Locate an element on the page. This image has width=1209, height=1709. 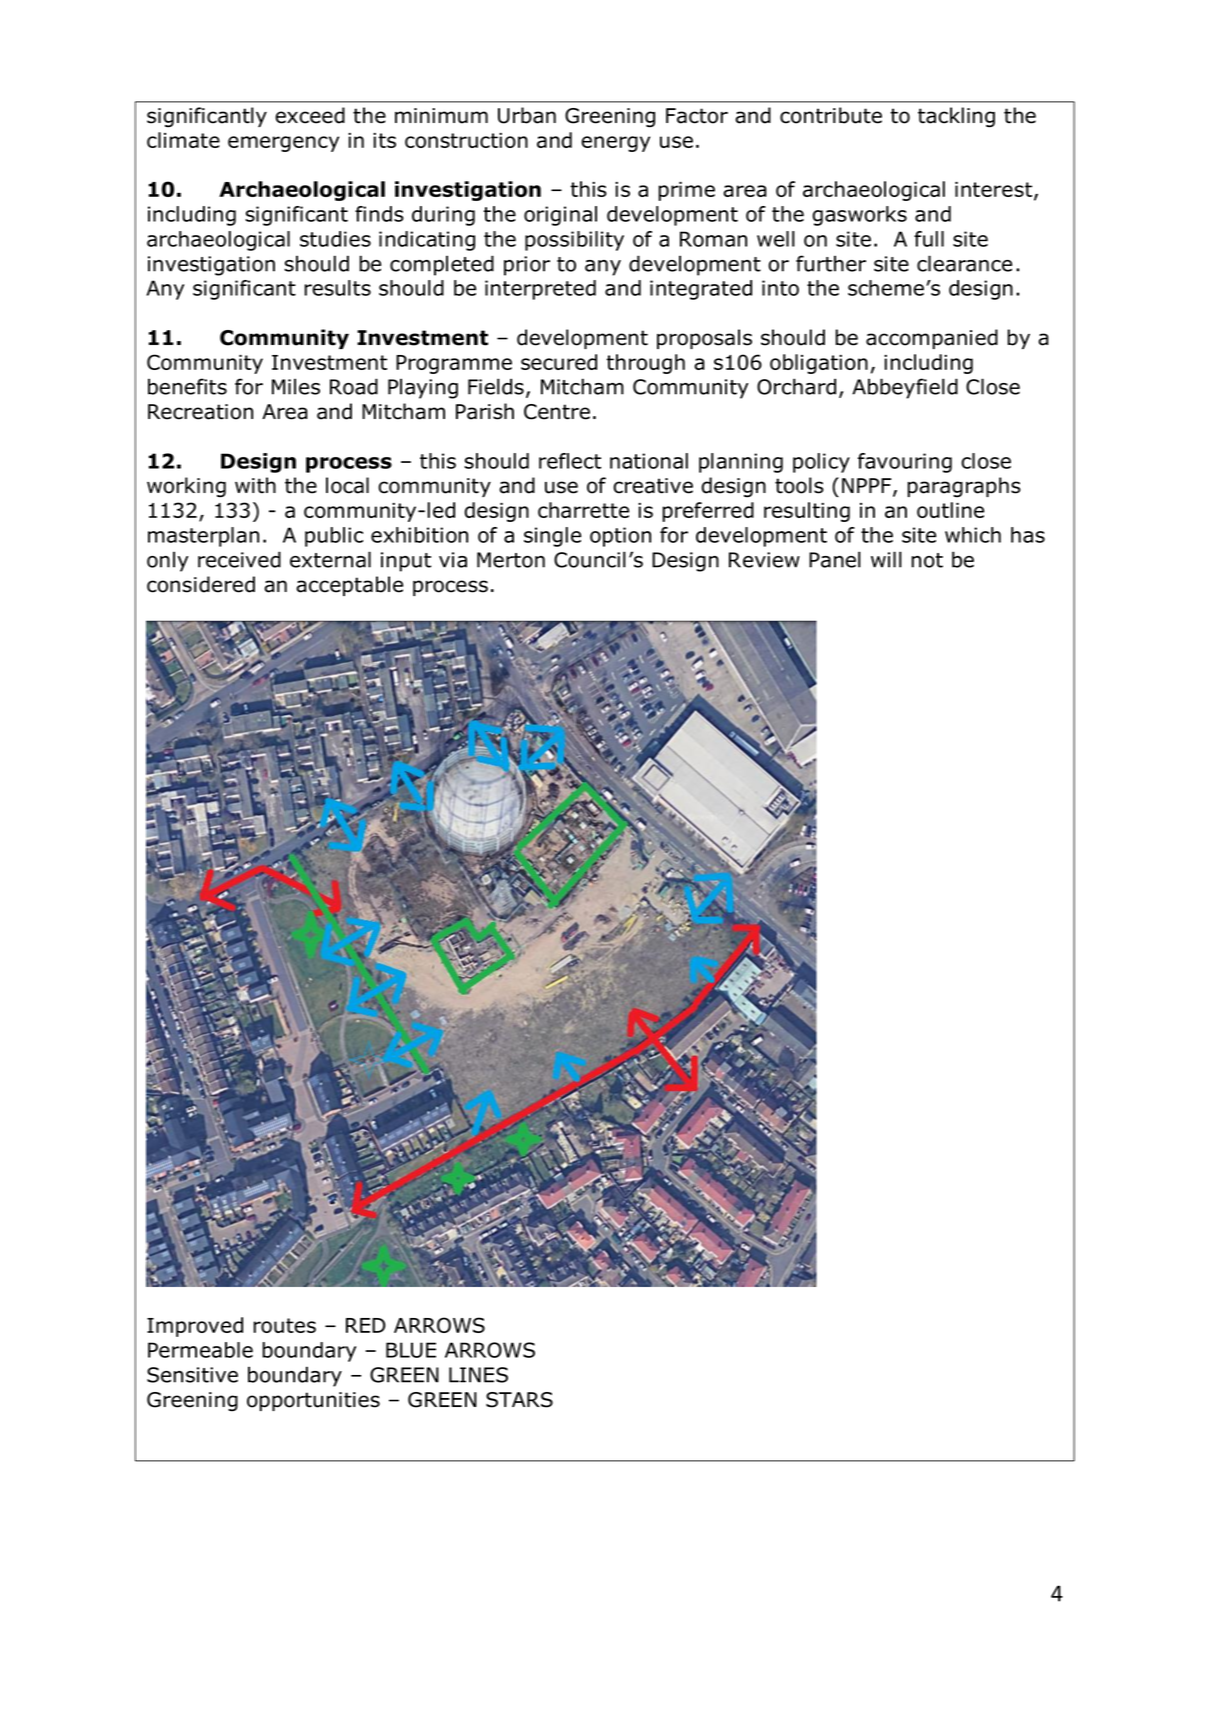
favouring is located at coordinates (905, 463).
